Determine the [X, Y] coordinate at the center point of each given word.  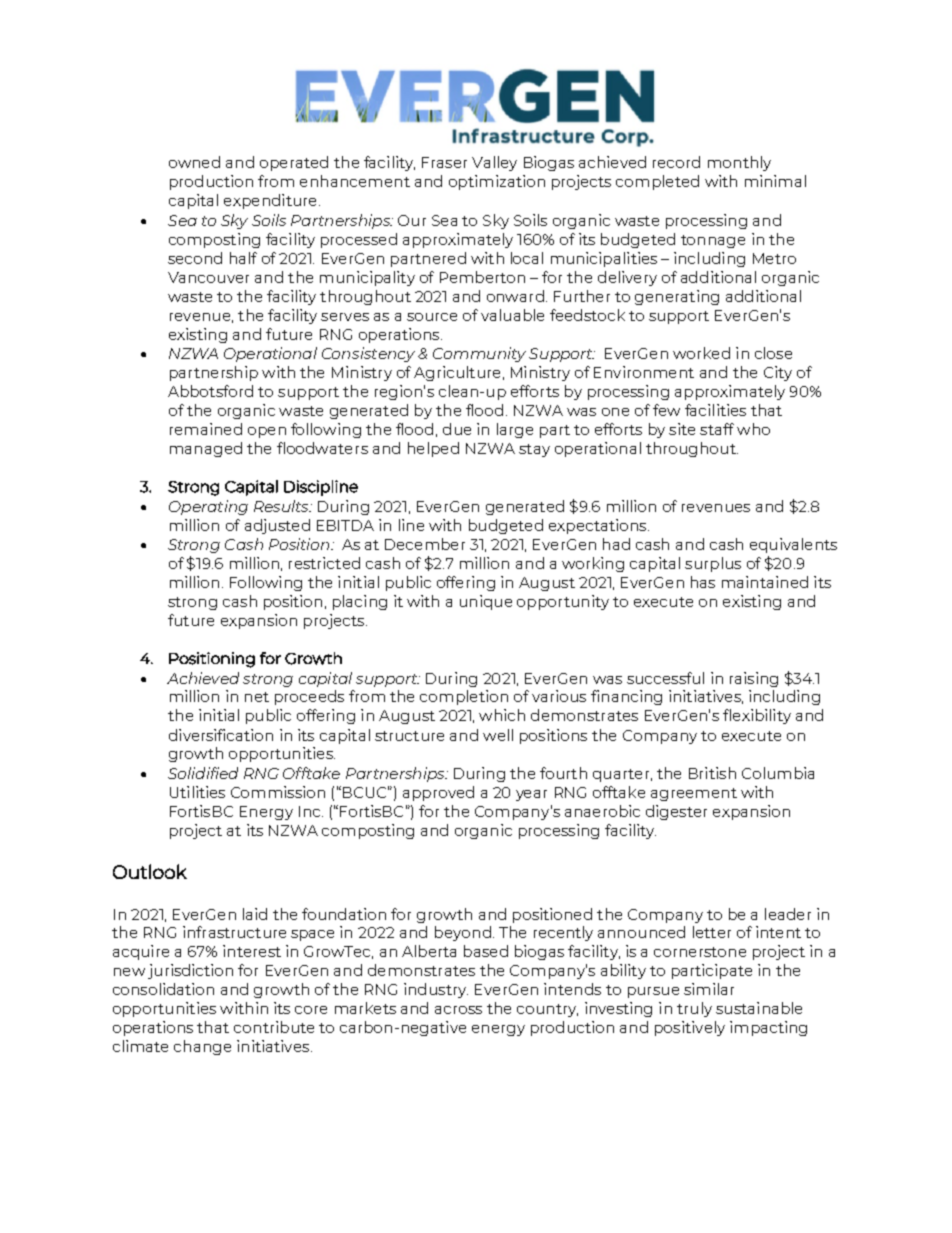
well [498, 735]
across [458, 1010]
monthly [739, 163]
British [712, 773]
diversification [221, 735]
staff [717, 429]
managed [206, 449]
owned [194, 162]
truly [694, 1009]
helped [433, 449]
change [202, 1047]
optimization [497, 182]
